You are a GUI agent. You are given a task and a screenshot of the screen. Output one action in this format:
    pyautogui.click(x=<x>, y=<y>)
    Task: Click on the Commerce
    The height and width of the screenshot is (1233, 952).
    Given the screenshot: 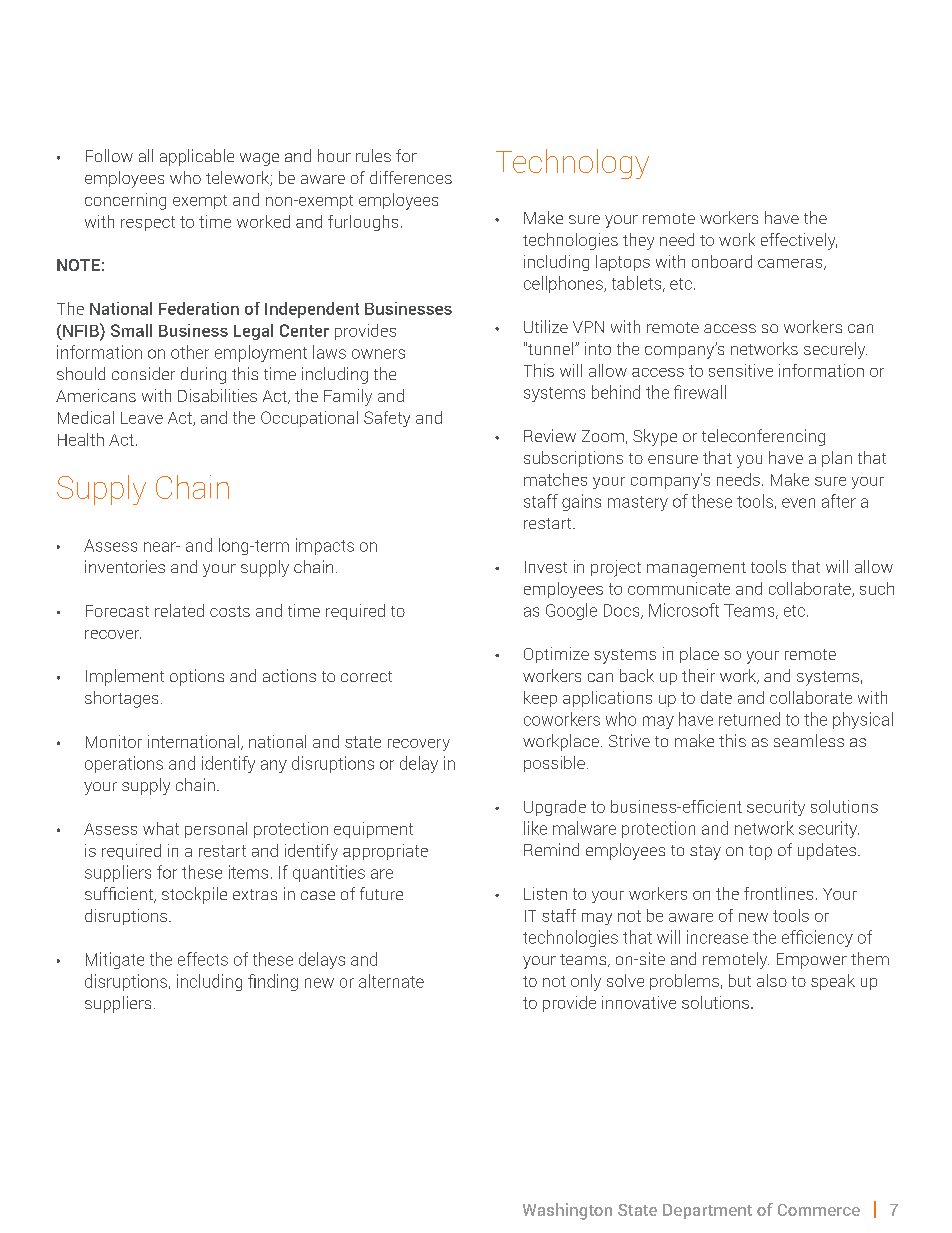 What is the action you would take?
    pyautogui.click(x=819, y=1210)
